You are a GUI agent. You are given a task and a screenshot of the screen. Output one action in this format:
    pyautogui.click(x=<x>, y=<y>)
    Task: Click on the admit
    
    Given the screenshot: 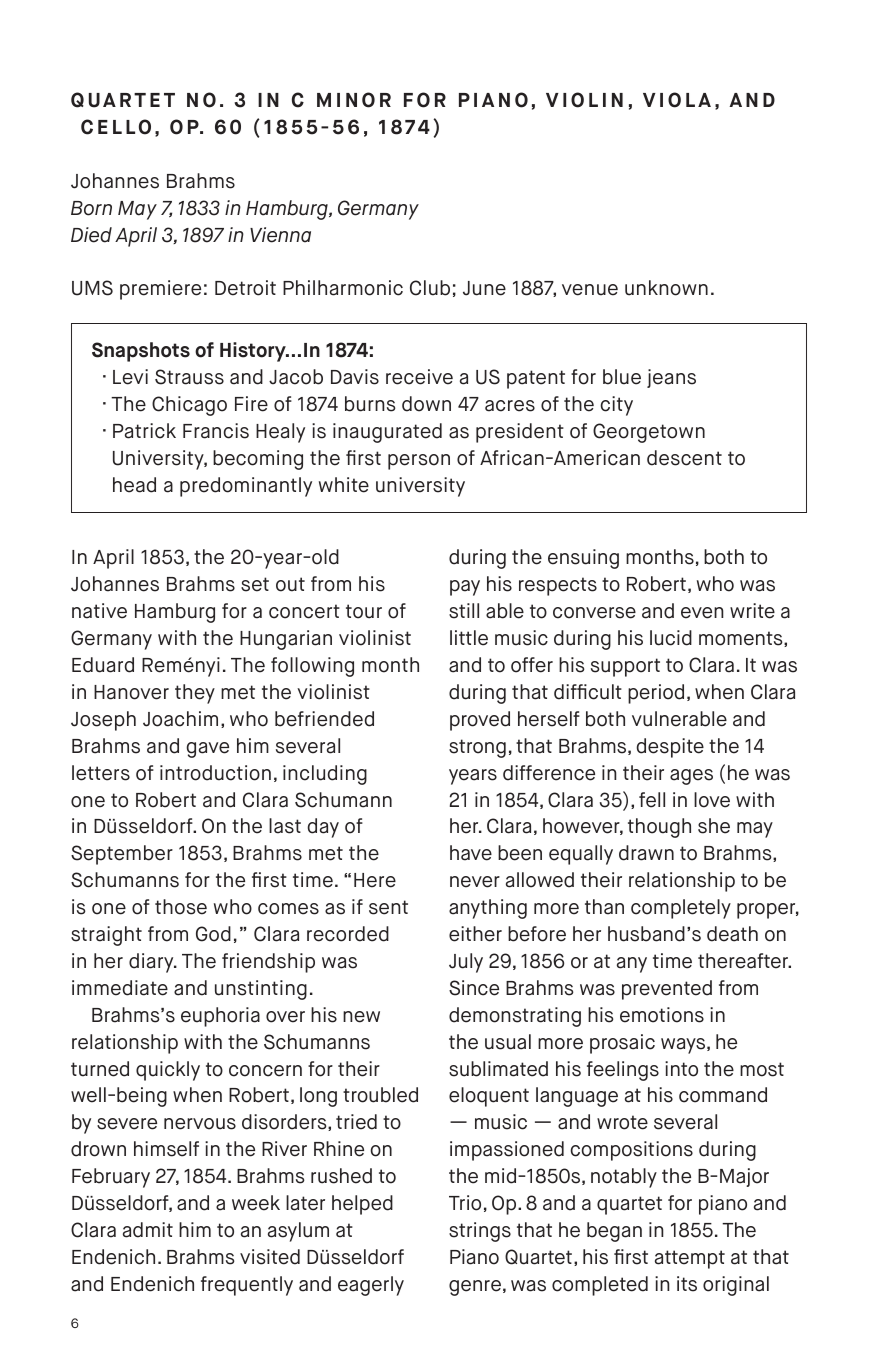 What is the action you would take?
    pyautogui.click(x=148, y=1230)
